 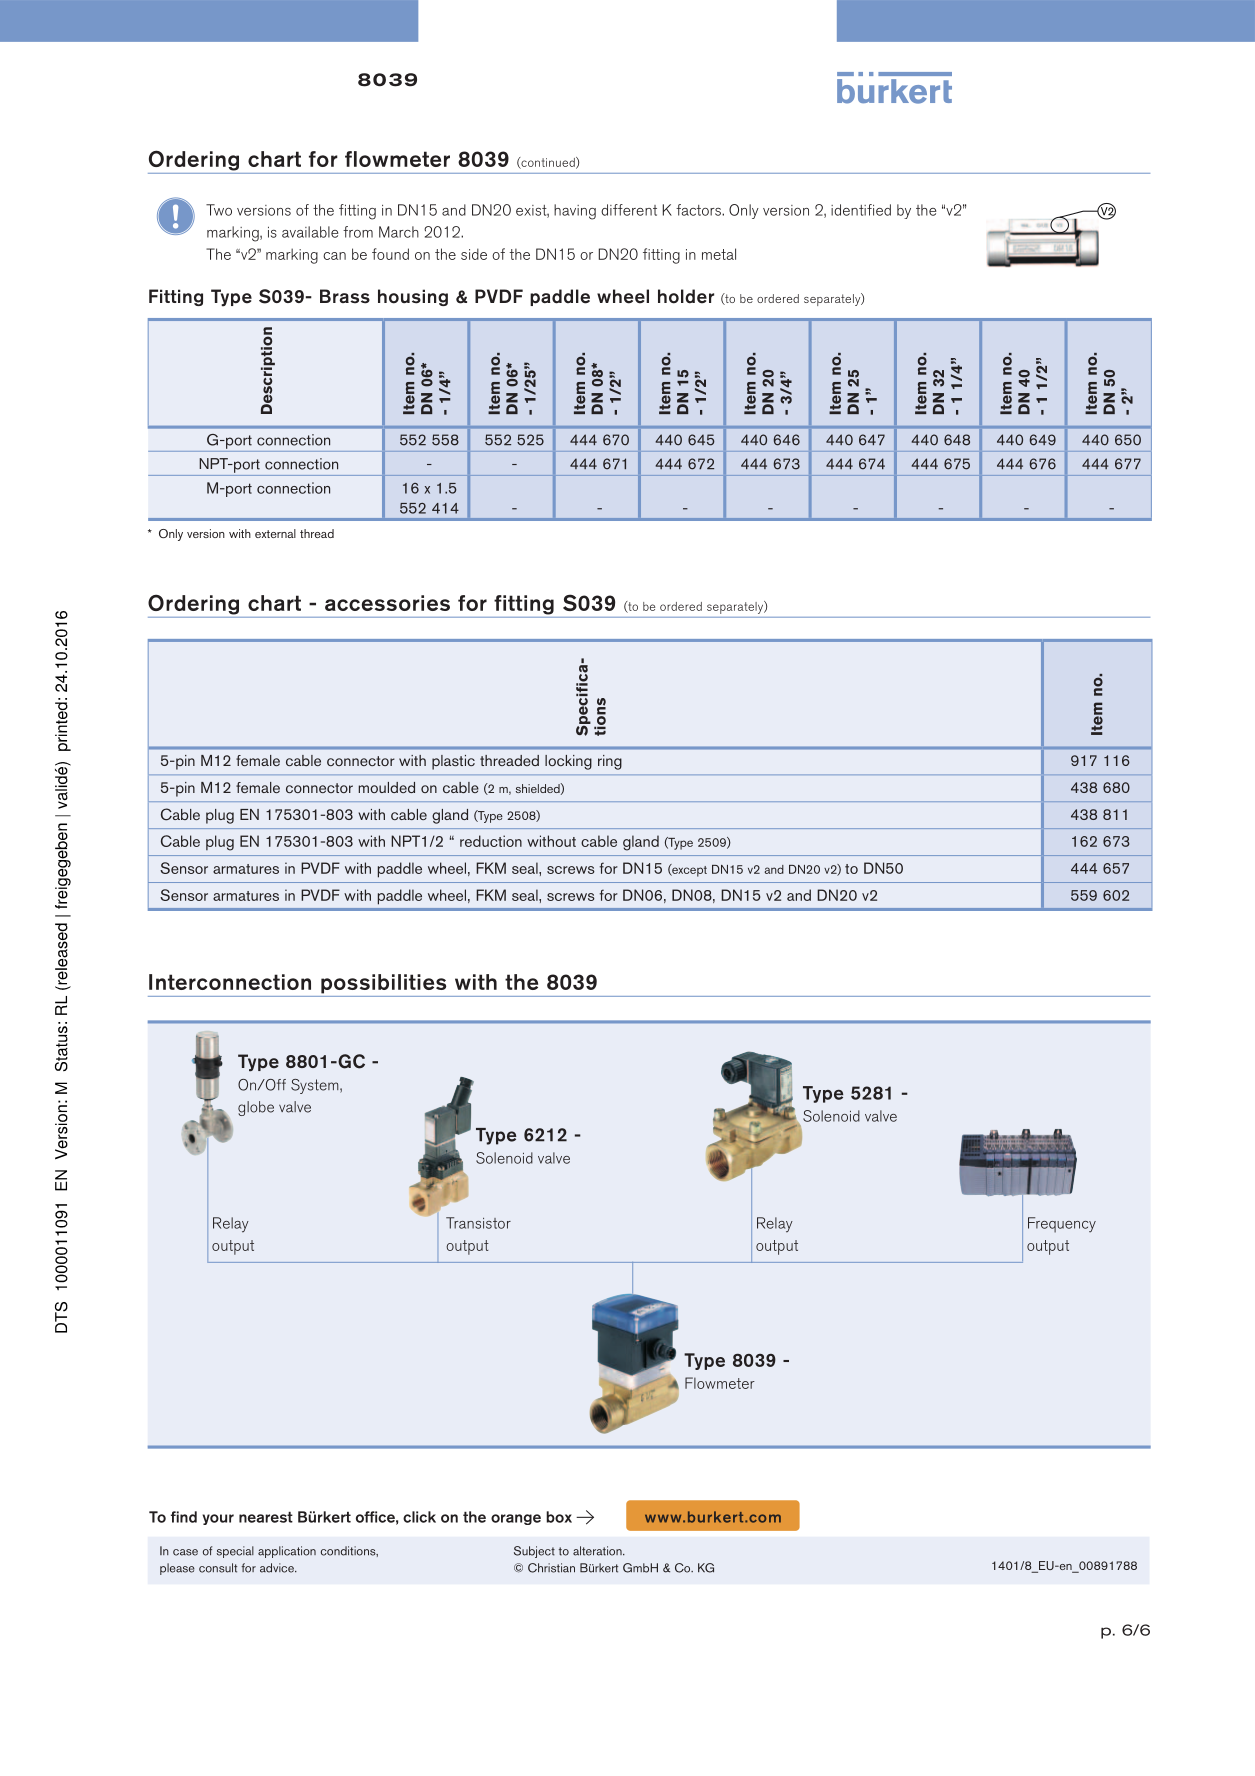 I want to click on possibilities, so click(x=383, y=984).
